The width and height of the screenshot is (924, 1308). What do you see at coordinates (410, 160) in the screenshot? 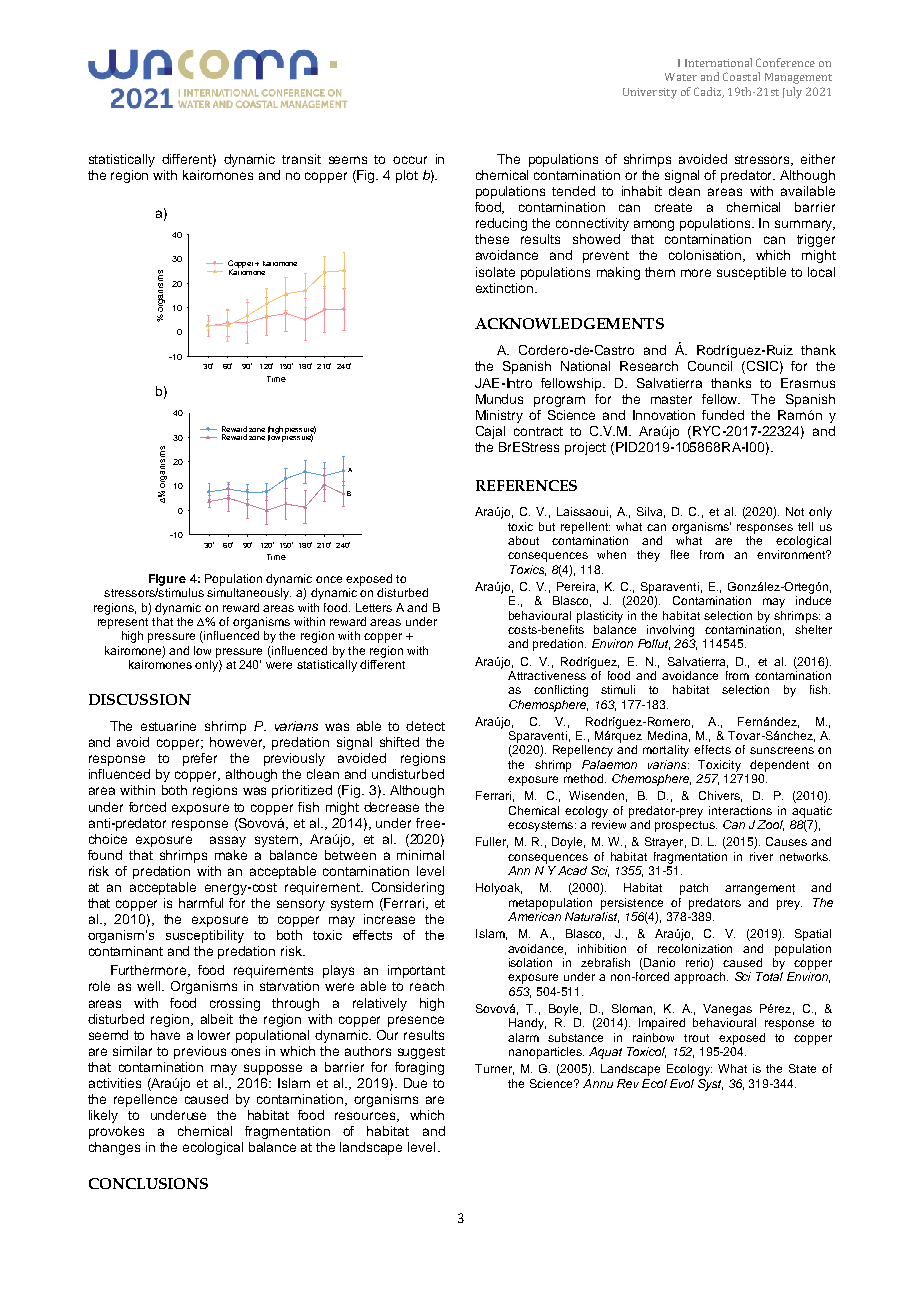
I see `occur` at bounding box center [410, 160].
